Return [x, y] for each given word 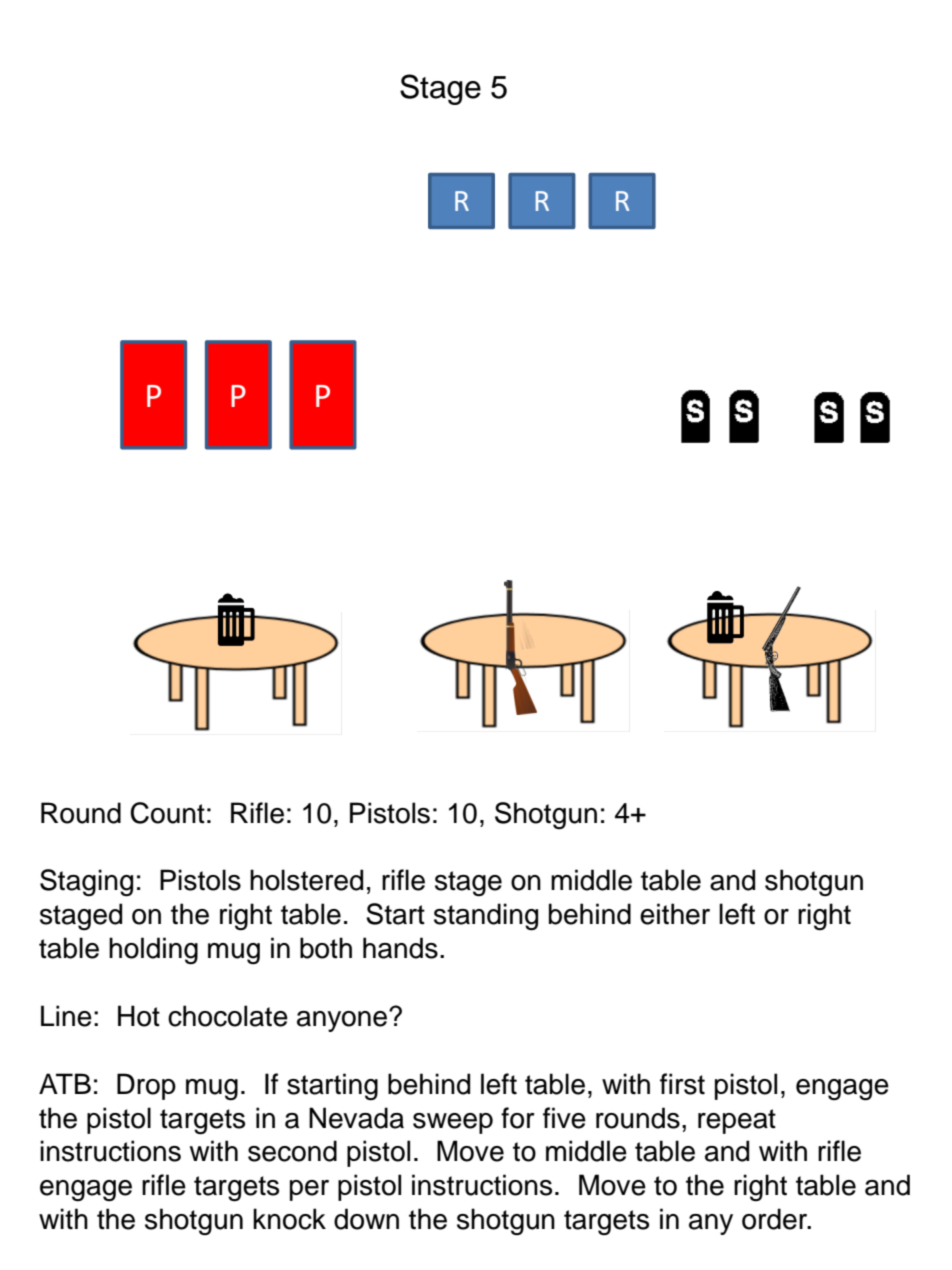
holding [153, 951]
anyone [343, 1021]
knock [289, 1219]
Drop [146, 1086]
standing [486, 917]
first [682, 1084]
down [366, 1219]
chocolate [228, 1016]
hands [400, 948]
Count [167, 813]
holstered [306, 880]
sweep [453, 1123]
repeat [737, 1121]
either [675, 914]
